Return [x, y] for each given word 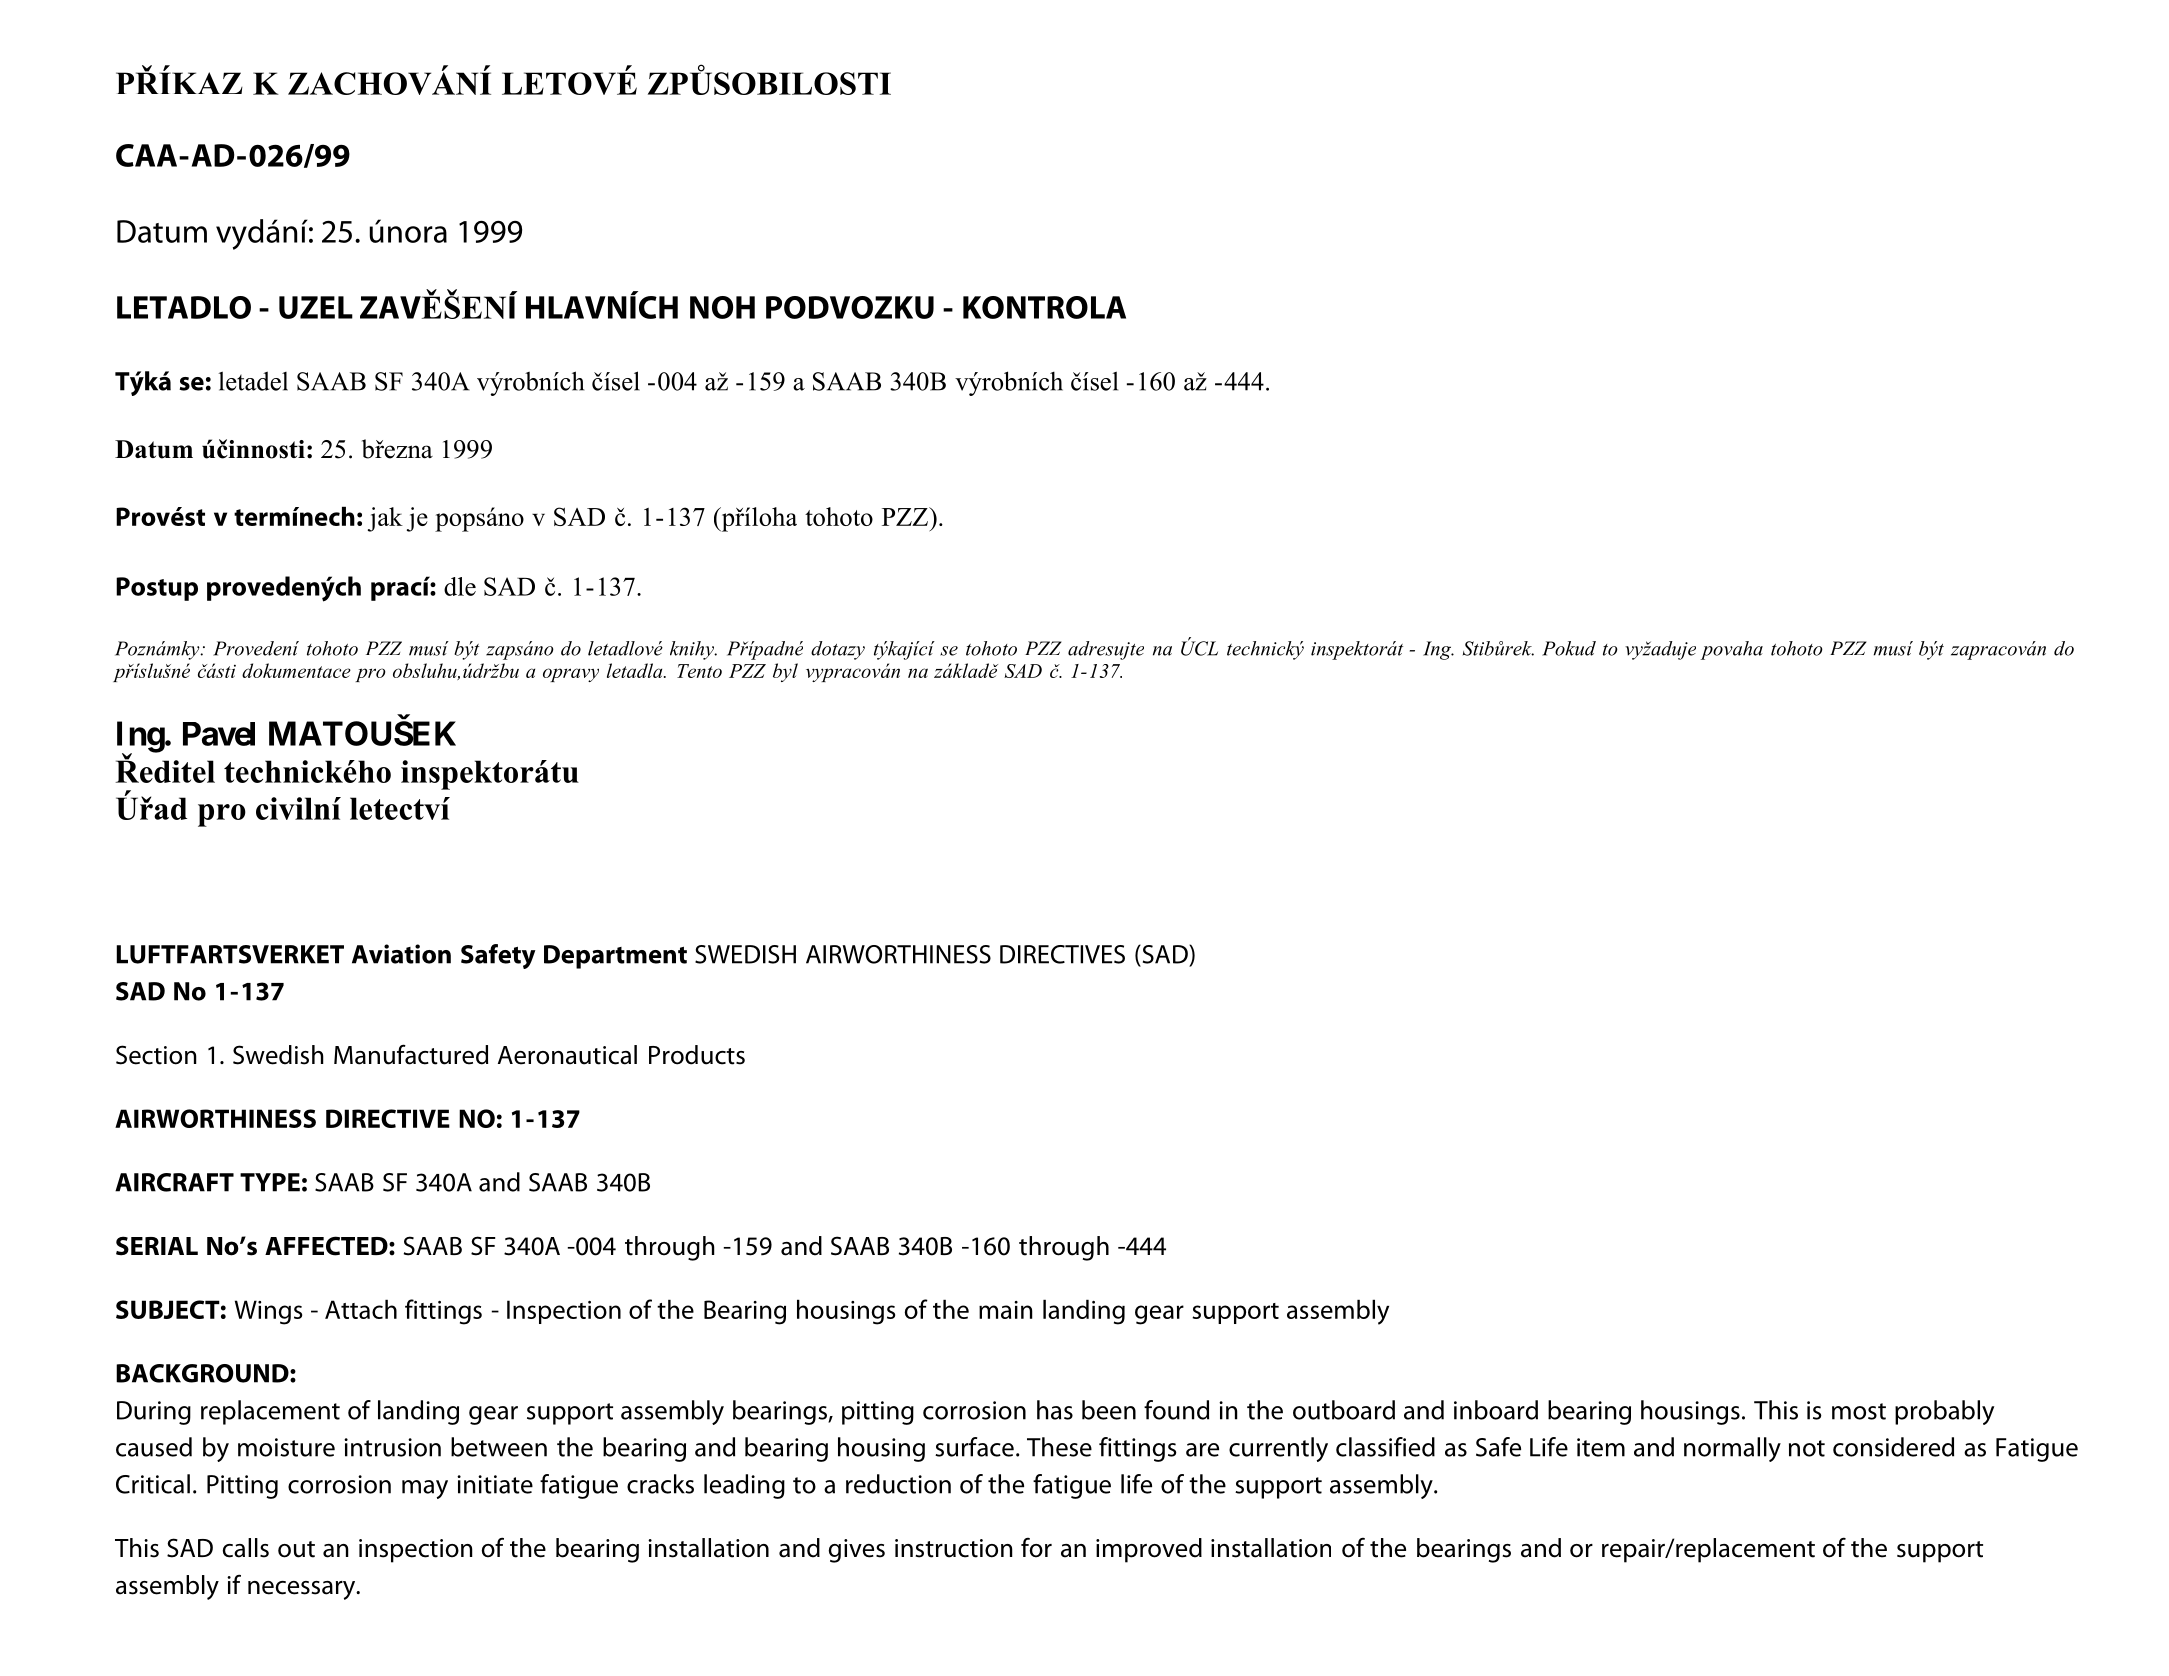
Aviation [401, 954]
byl [785, 672]
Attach [361, 1309]
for [1036, 1548]
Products [697, 1055]
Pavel [219, 734]
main [1006, 1310]
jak [385, 519]
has [1055, 1410]
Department [615, 957]
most [1859, 1411]
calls [246, 1548]
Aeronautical [567, 1055]
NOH [722, 307]
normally [1732, 1449]
